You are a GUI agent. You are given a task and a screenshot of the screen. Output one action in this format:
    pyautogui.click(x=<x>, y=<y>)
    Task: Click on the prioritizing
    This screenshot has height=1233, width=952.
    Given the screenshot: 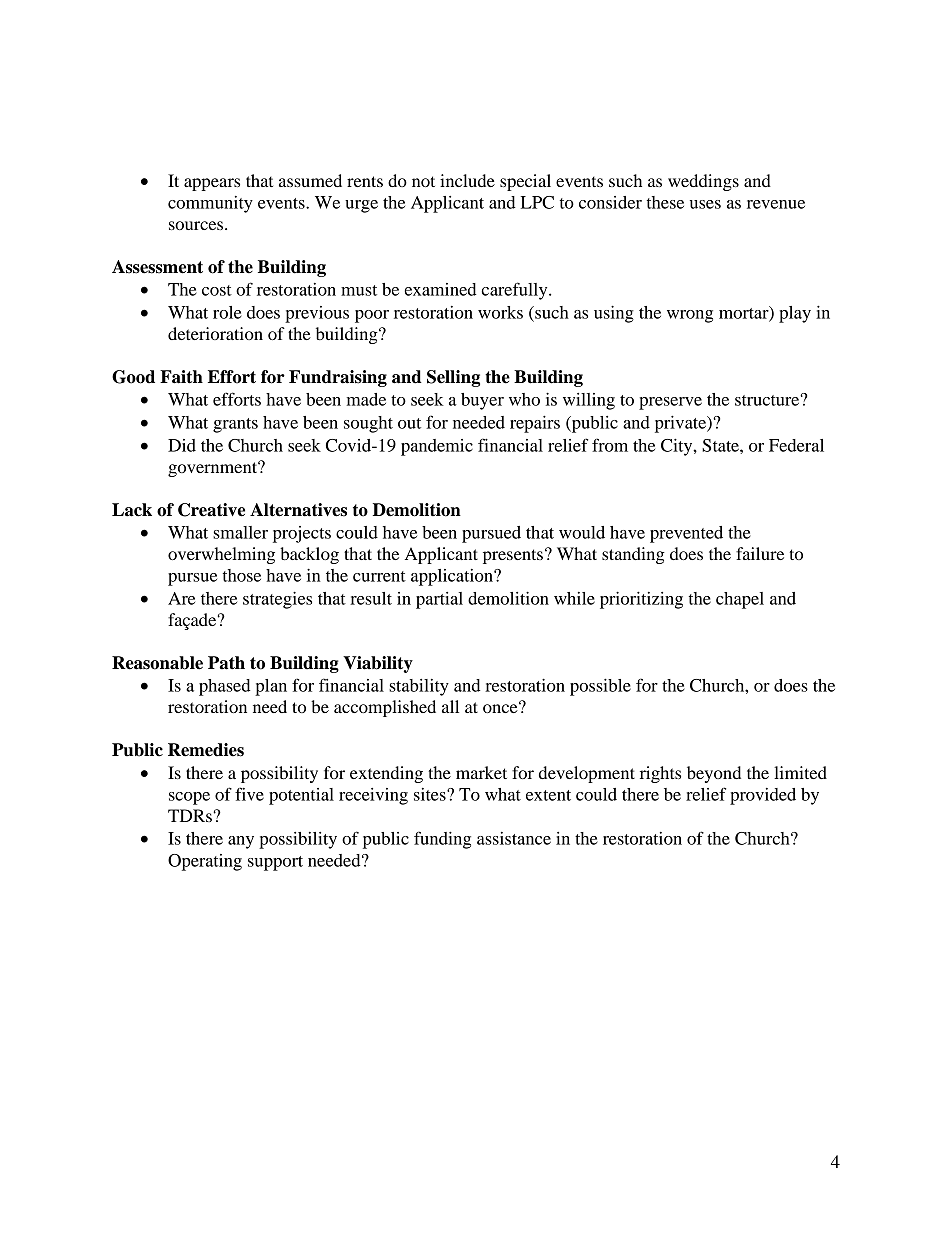 What is the action you would take?
    pyautogui.click(x=641, y=600)
